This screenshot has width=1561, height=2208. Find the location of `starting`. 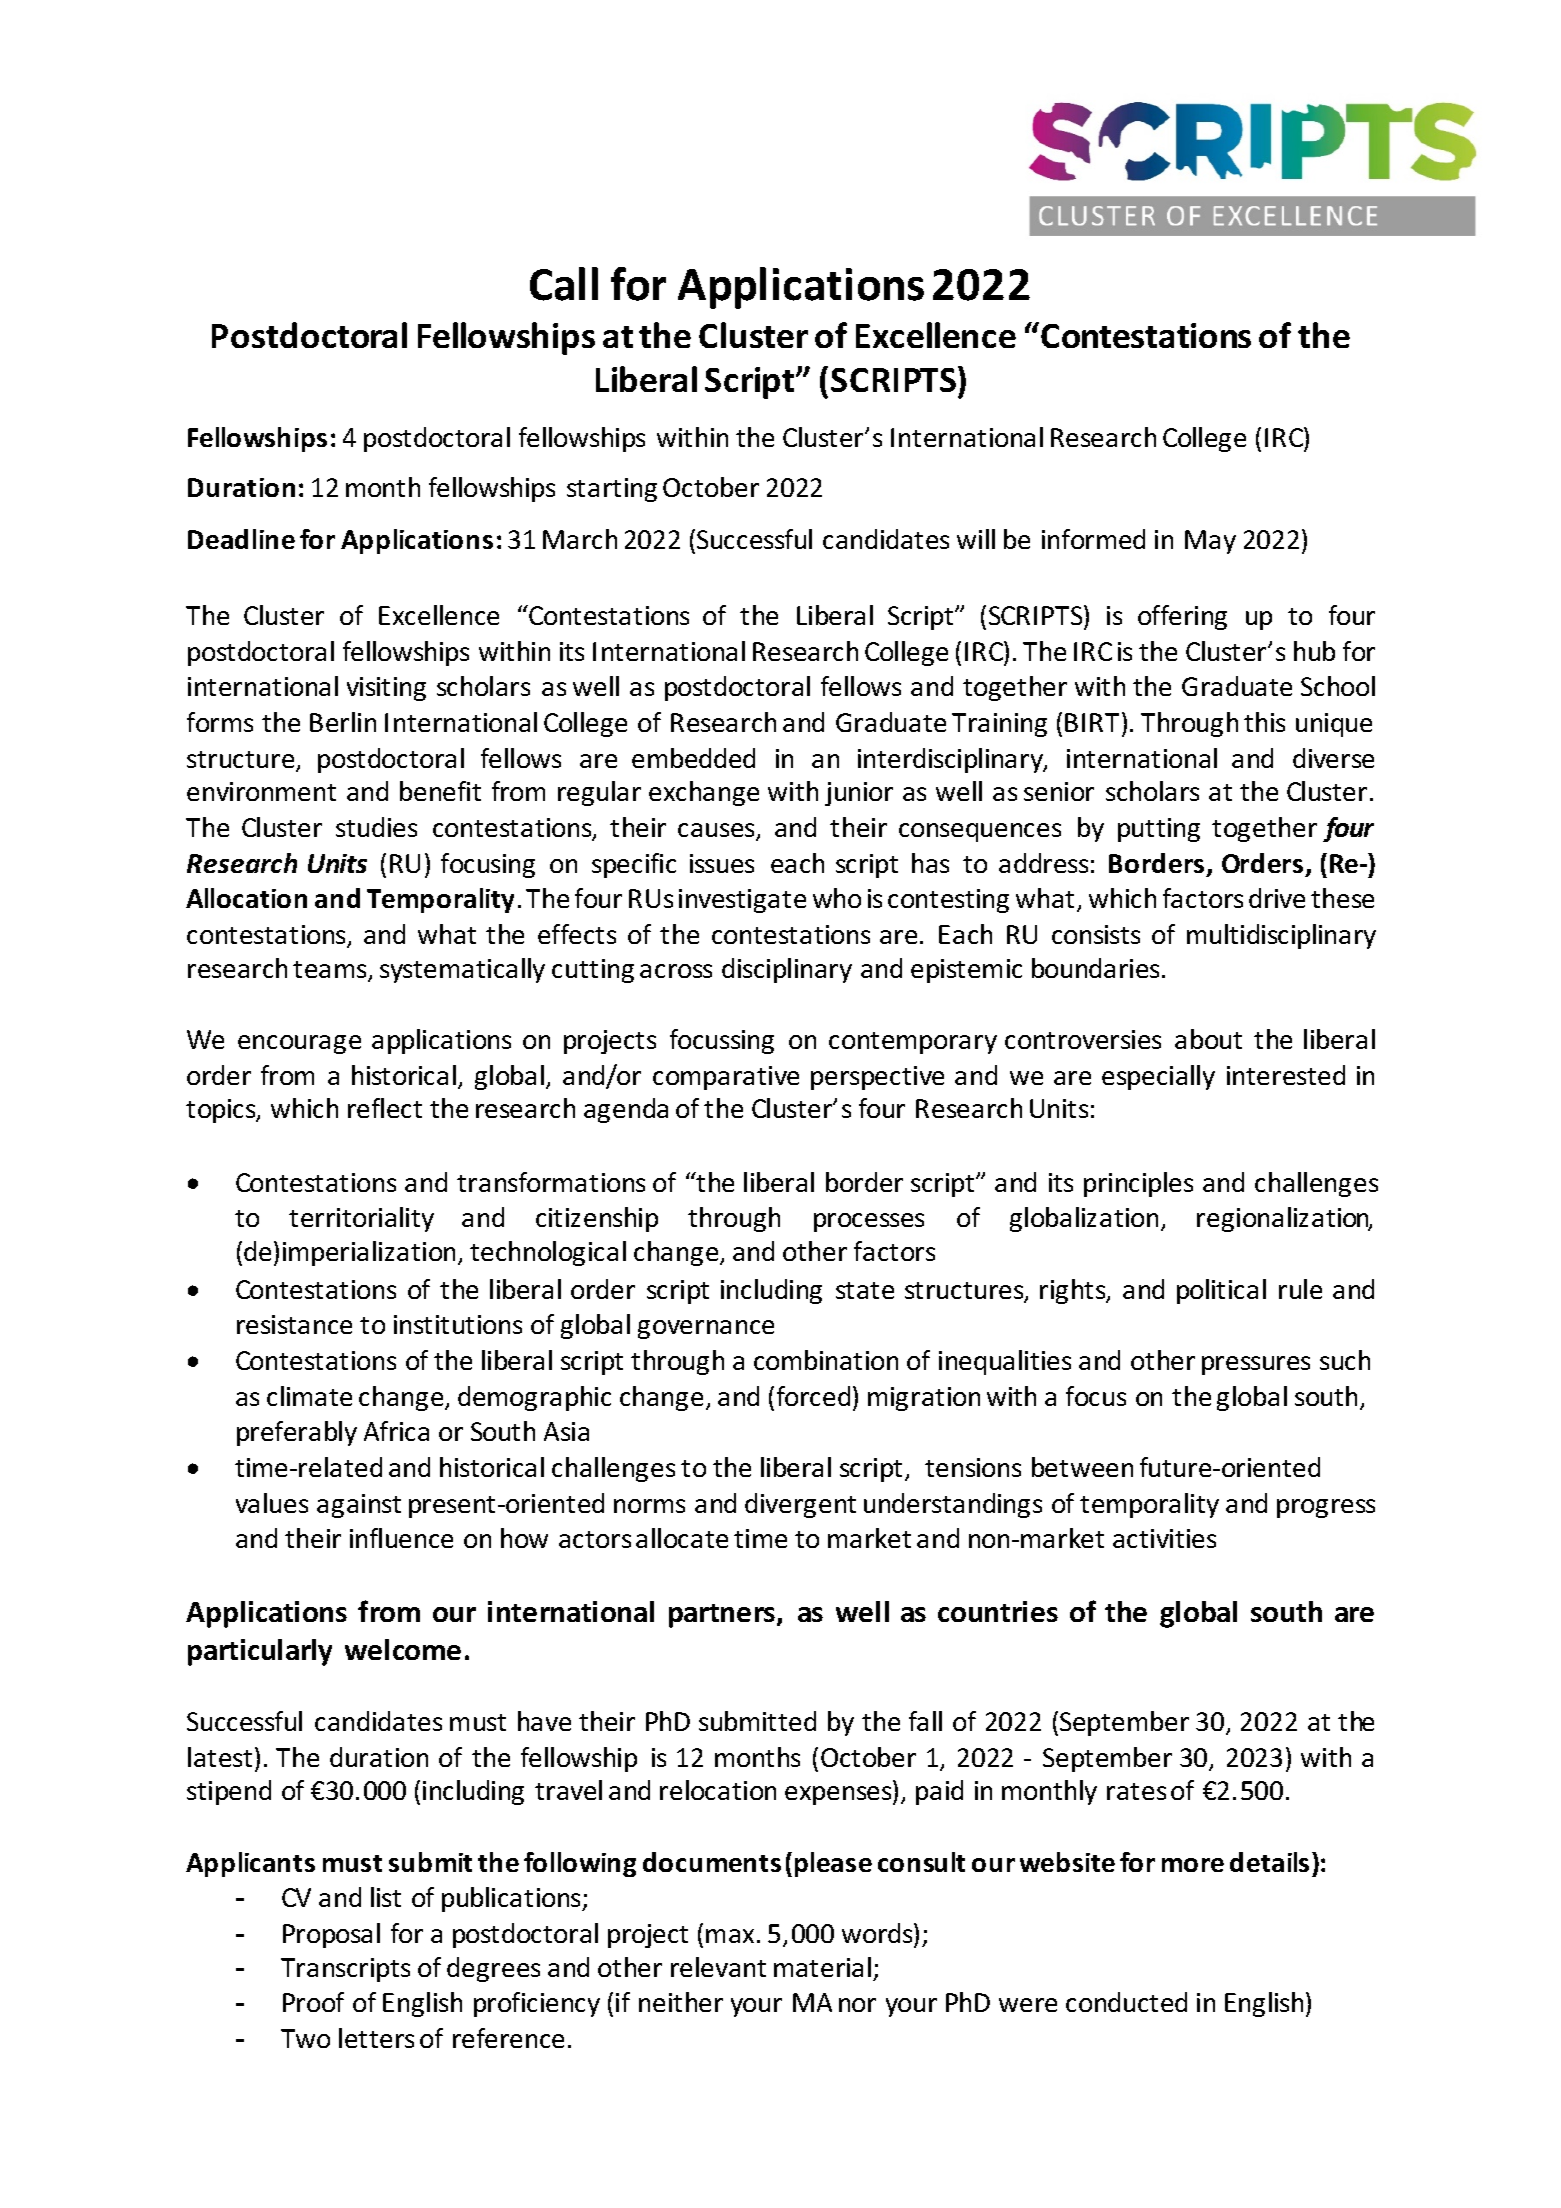

starting is located at coordinates (612, 490).
